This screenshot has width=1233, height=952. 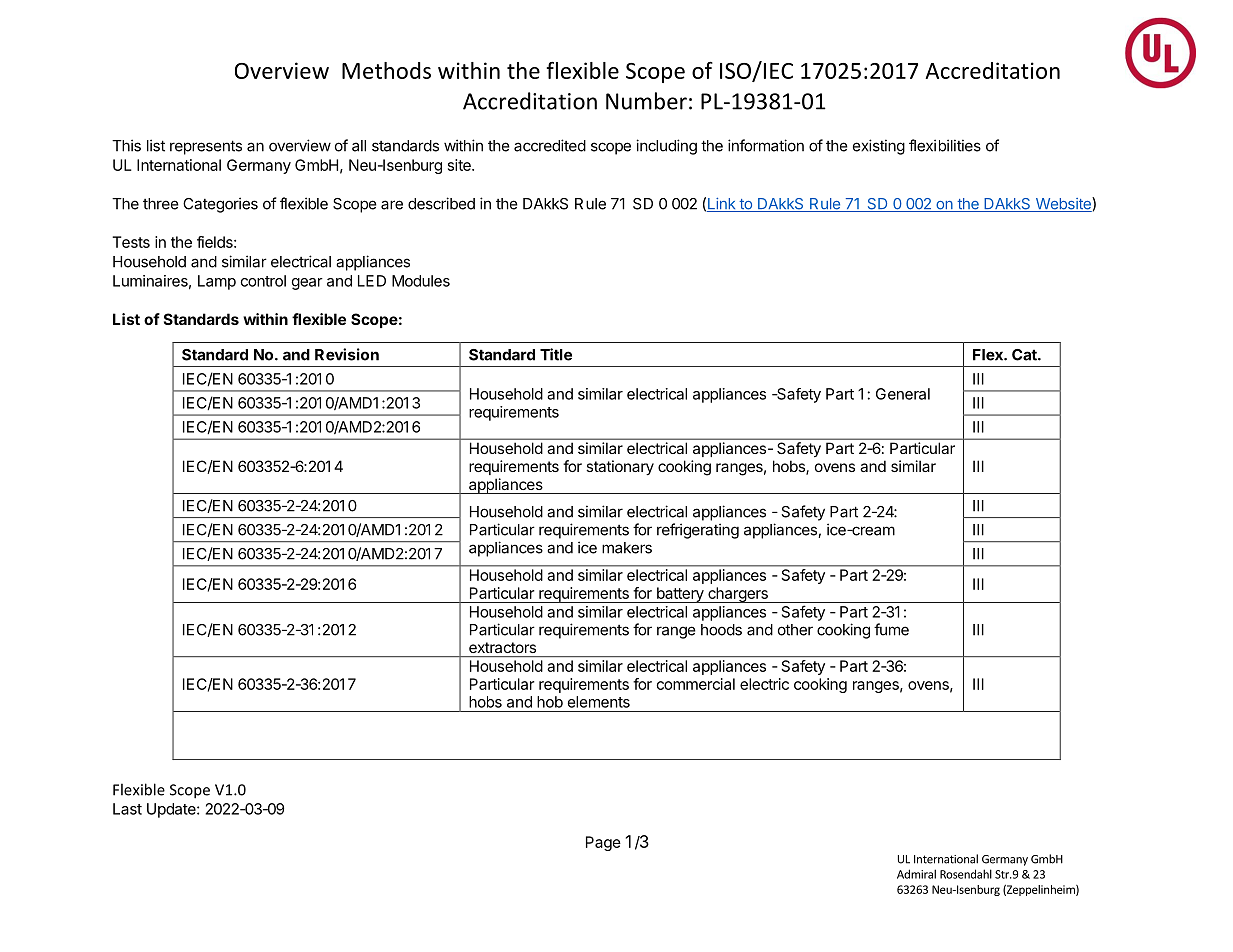 I want to click on Lamp, so click(x=217, y=282).
